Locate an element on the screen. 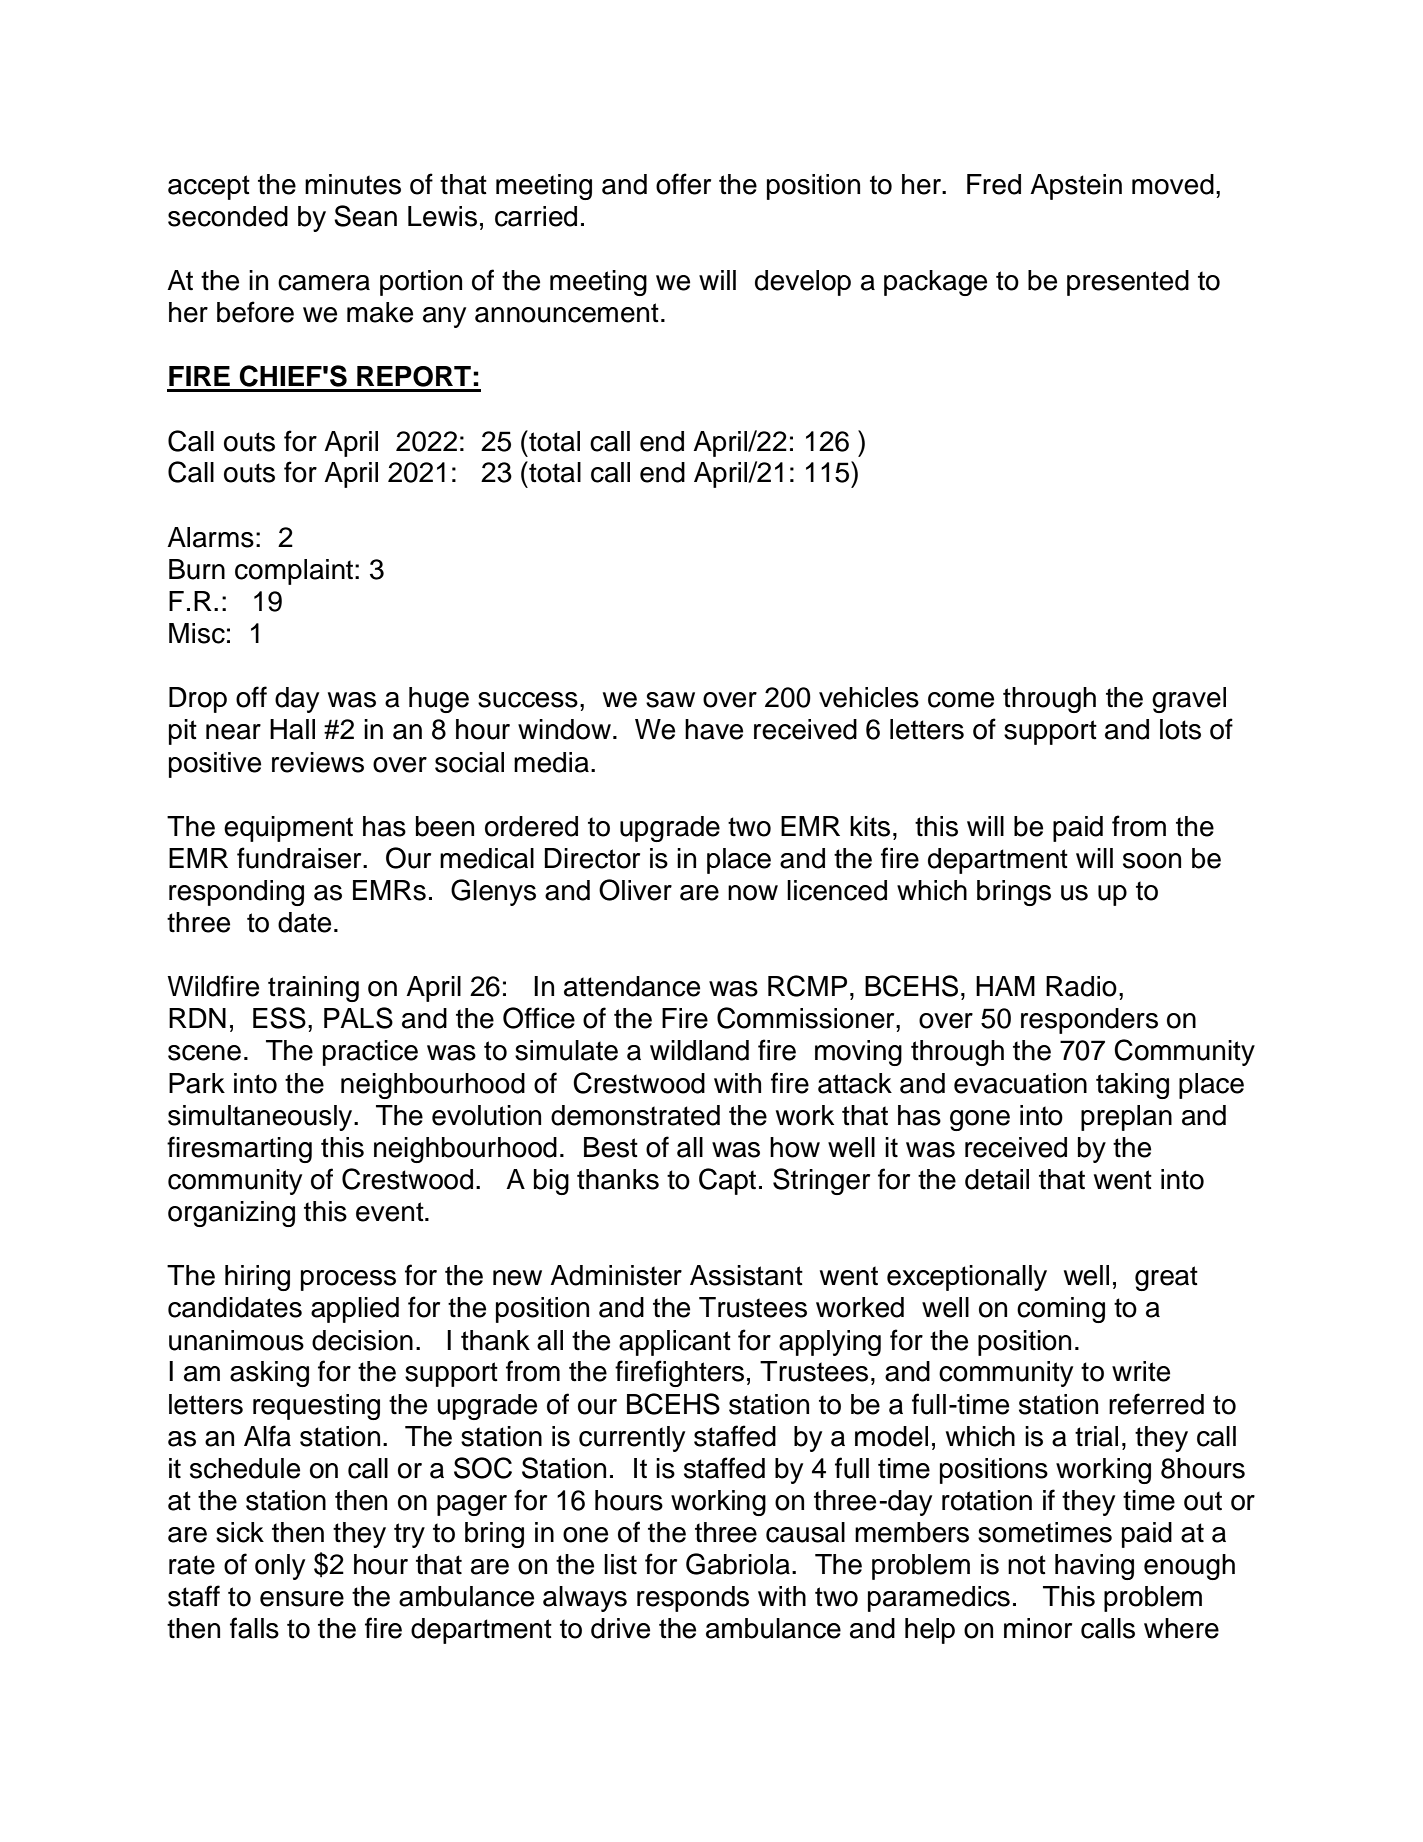 The width and height of the screenshot is (1423, 1842). Sean is located at coordinates (365, 216).
